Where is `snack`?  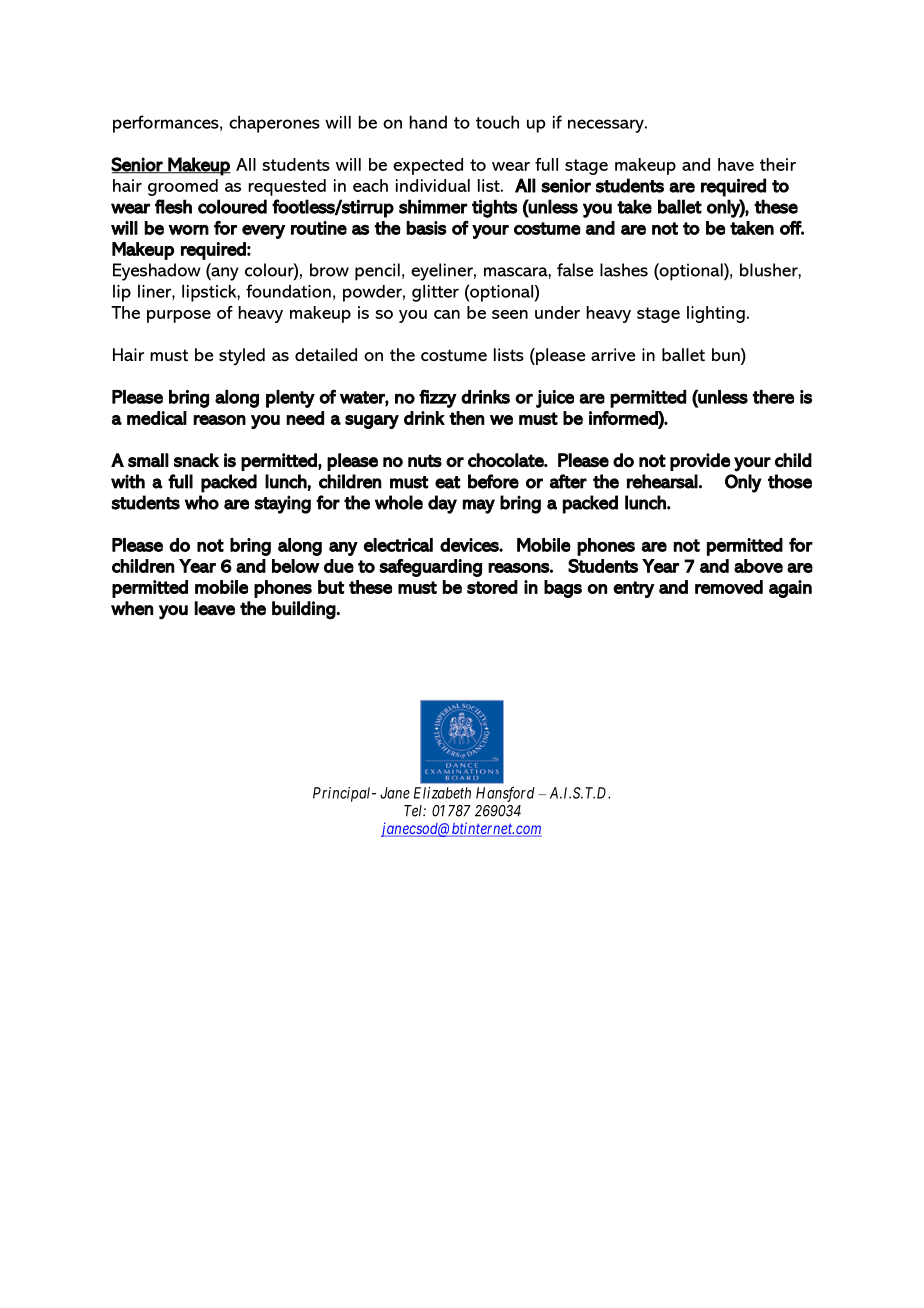
snack is located at coordinates (196, 460).
